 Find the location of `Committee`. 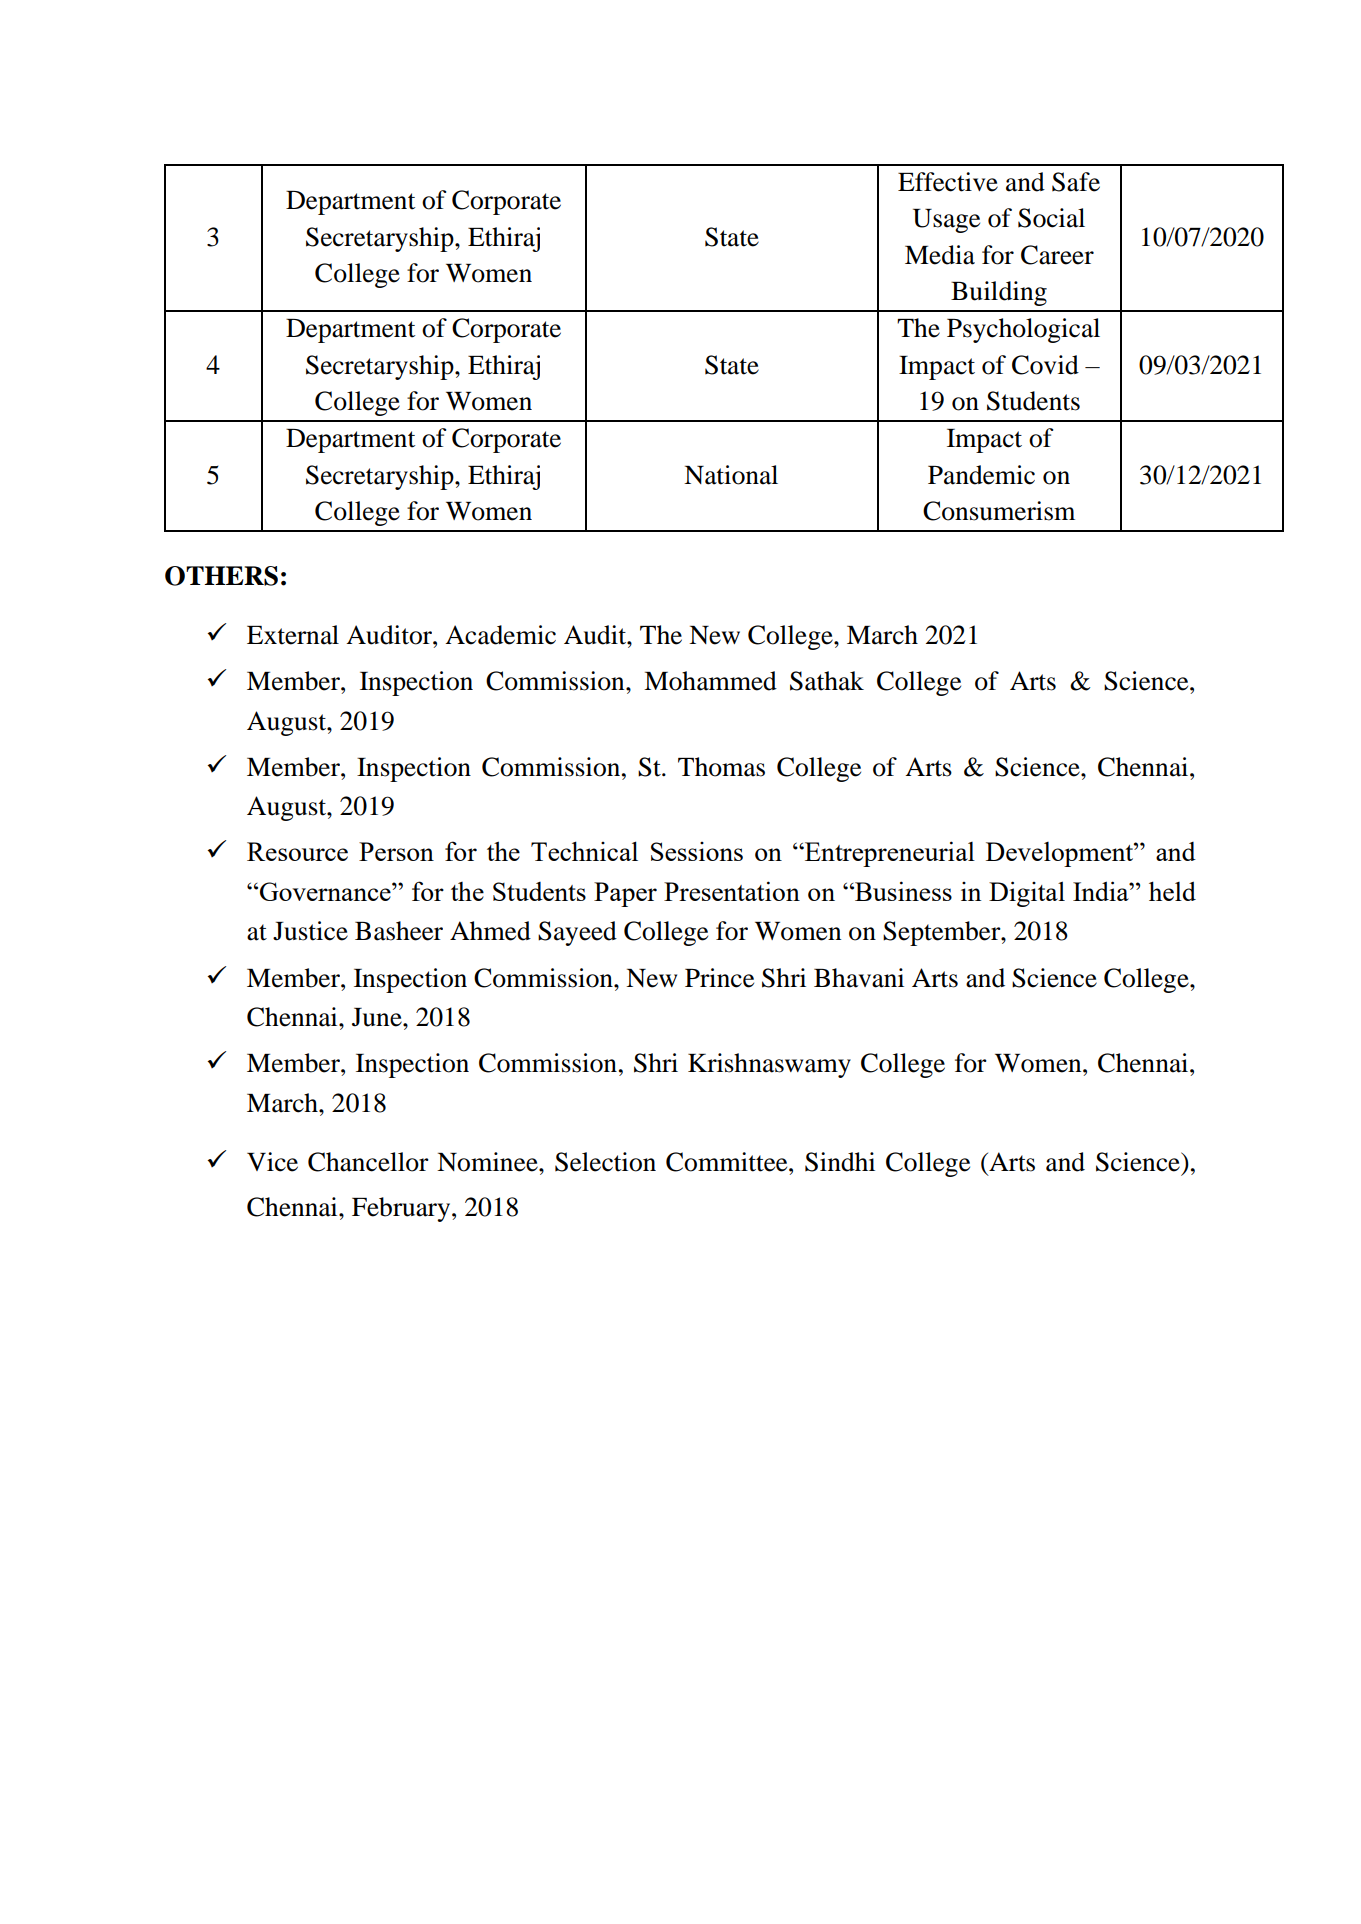

Committee is located at coordinates (728, 1162).
